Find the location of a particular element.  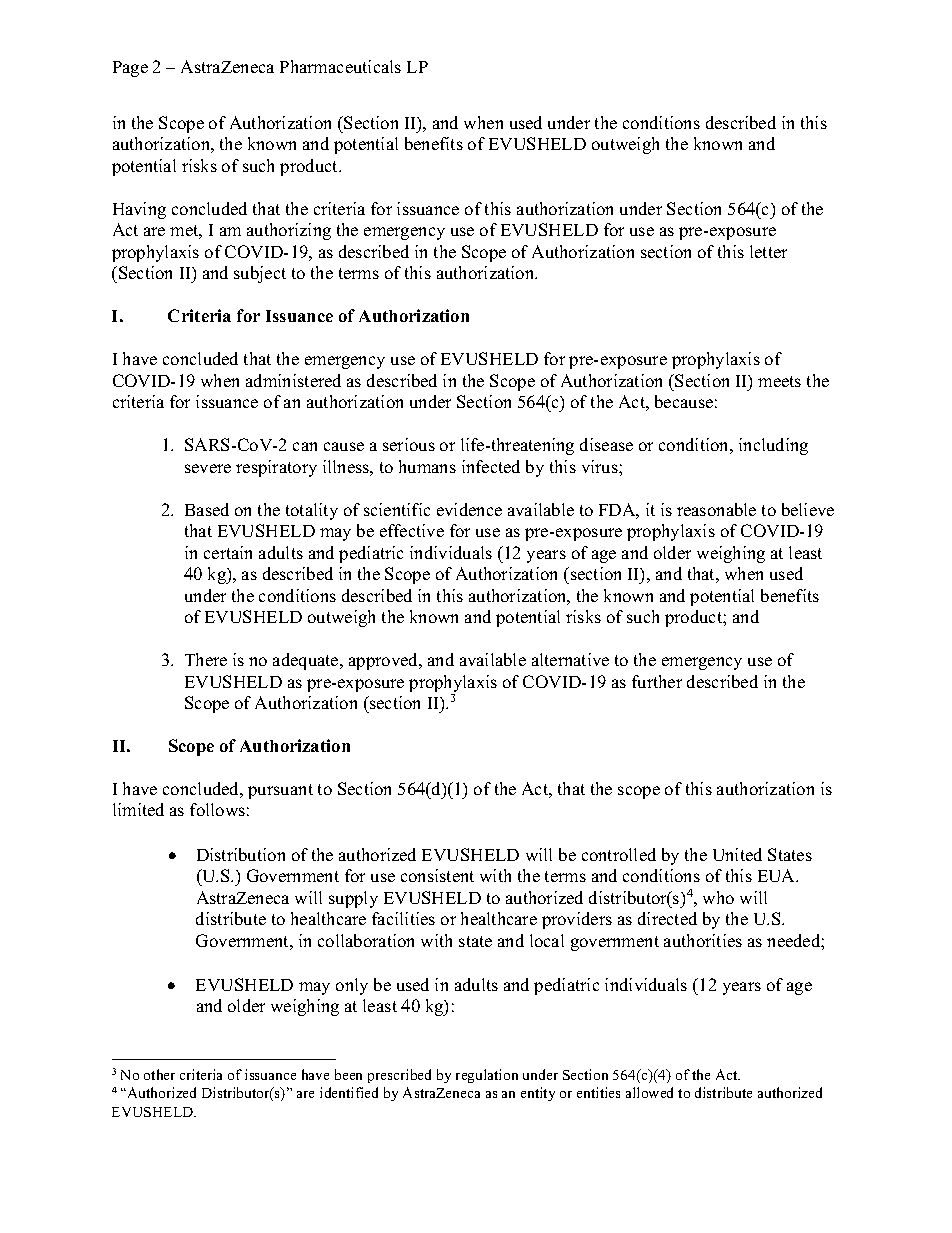

regulation is located at coordinates (487, 1076).
